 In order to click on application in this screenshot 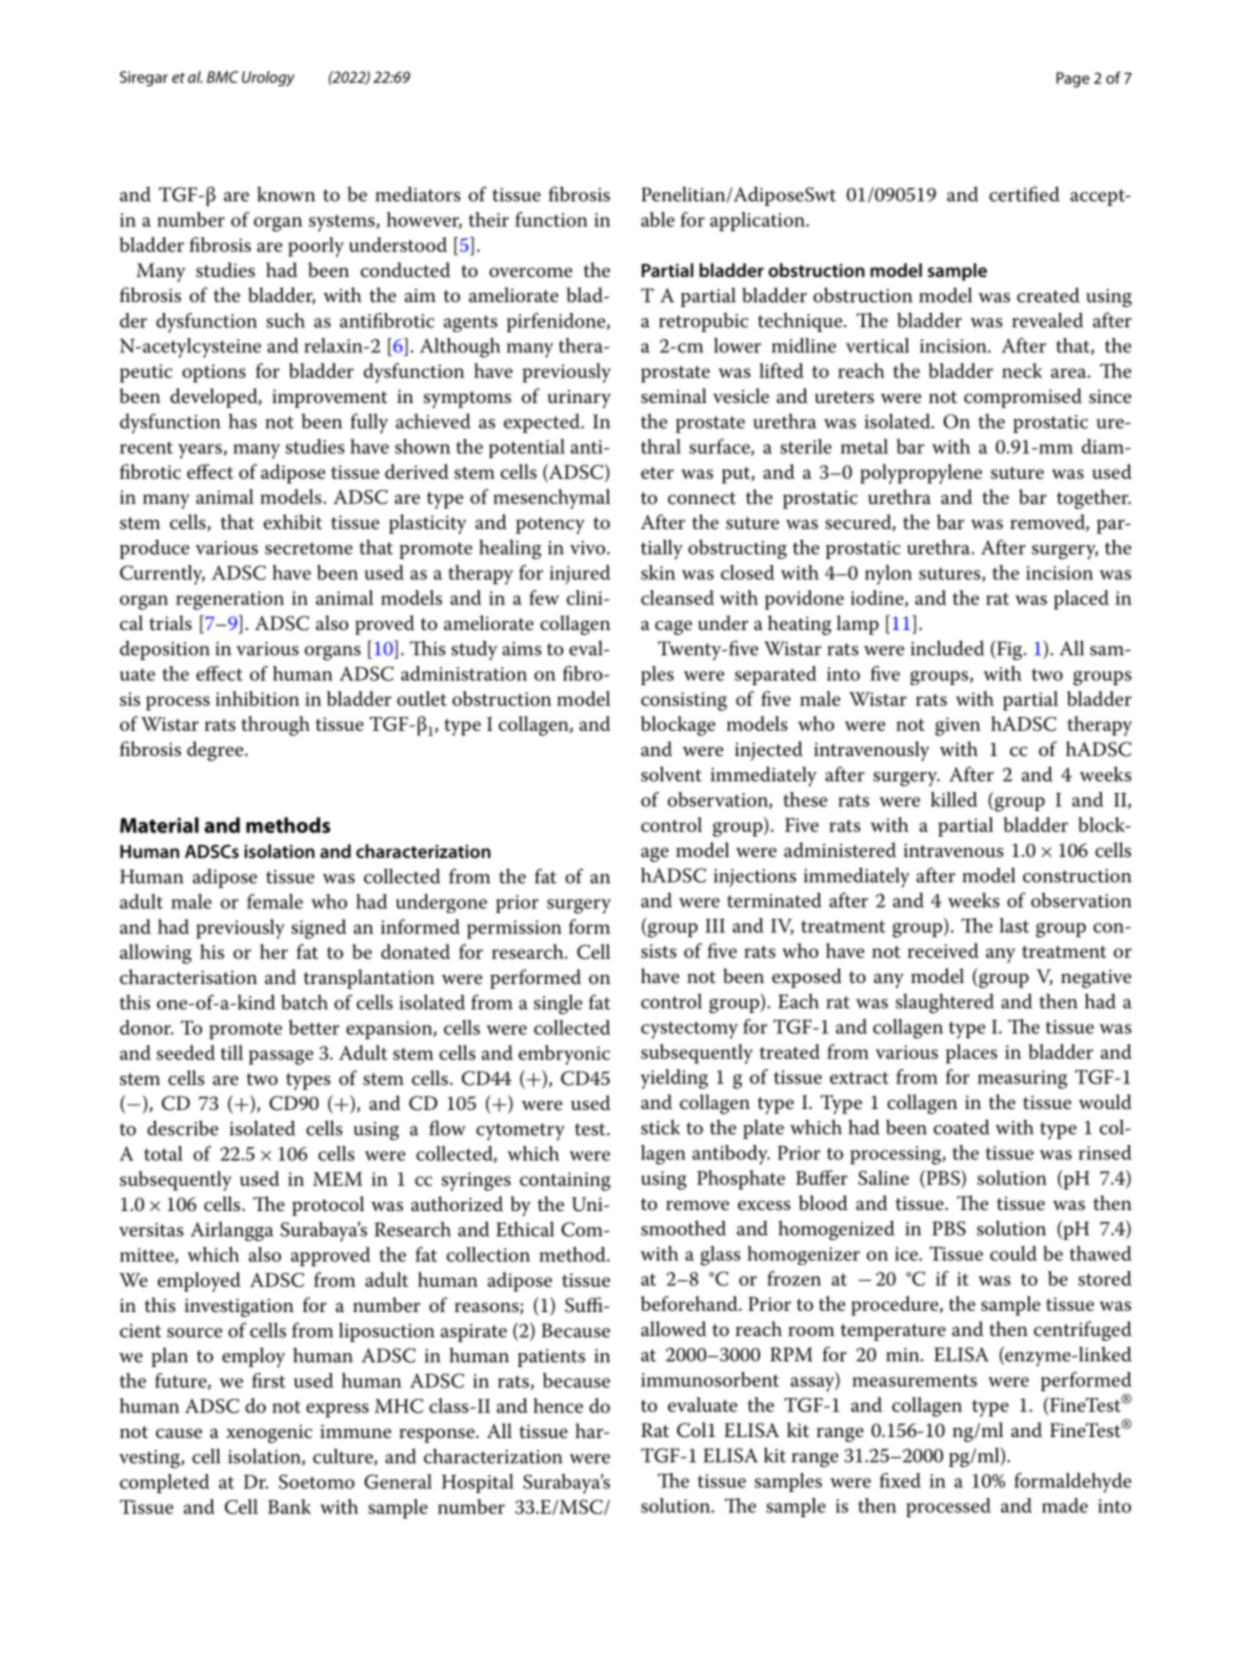, I will do `click(758, 221)`.
